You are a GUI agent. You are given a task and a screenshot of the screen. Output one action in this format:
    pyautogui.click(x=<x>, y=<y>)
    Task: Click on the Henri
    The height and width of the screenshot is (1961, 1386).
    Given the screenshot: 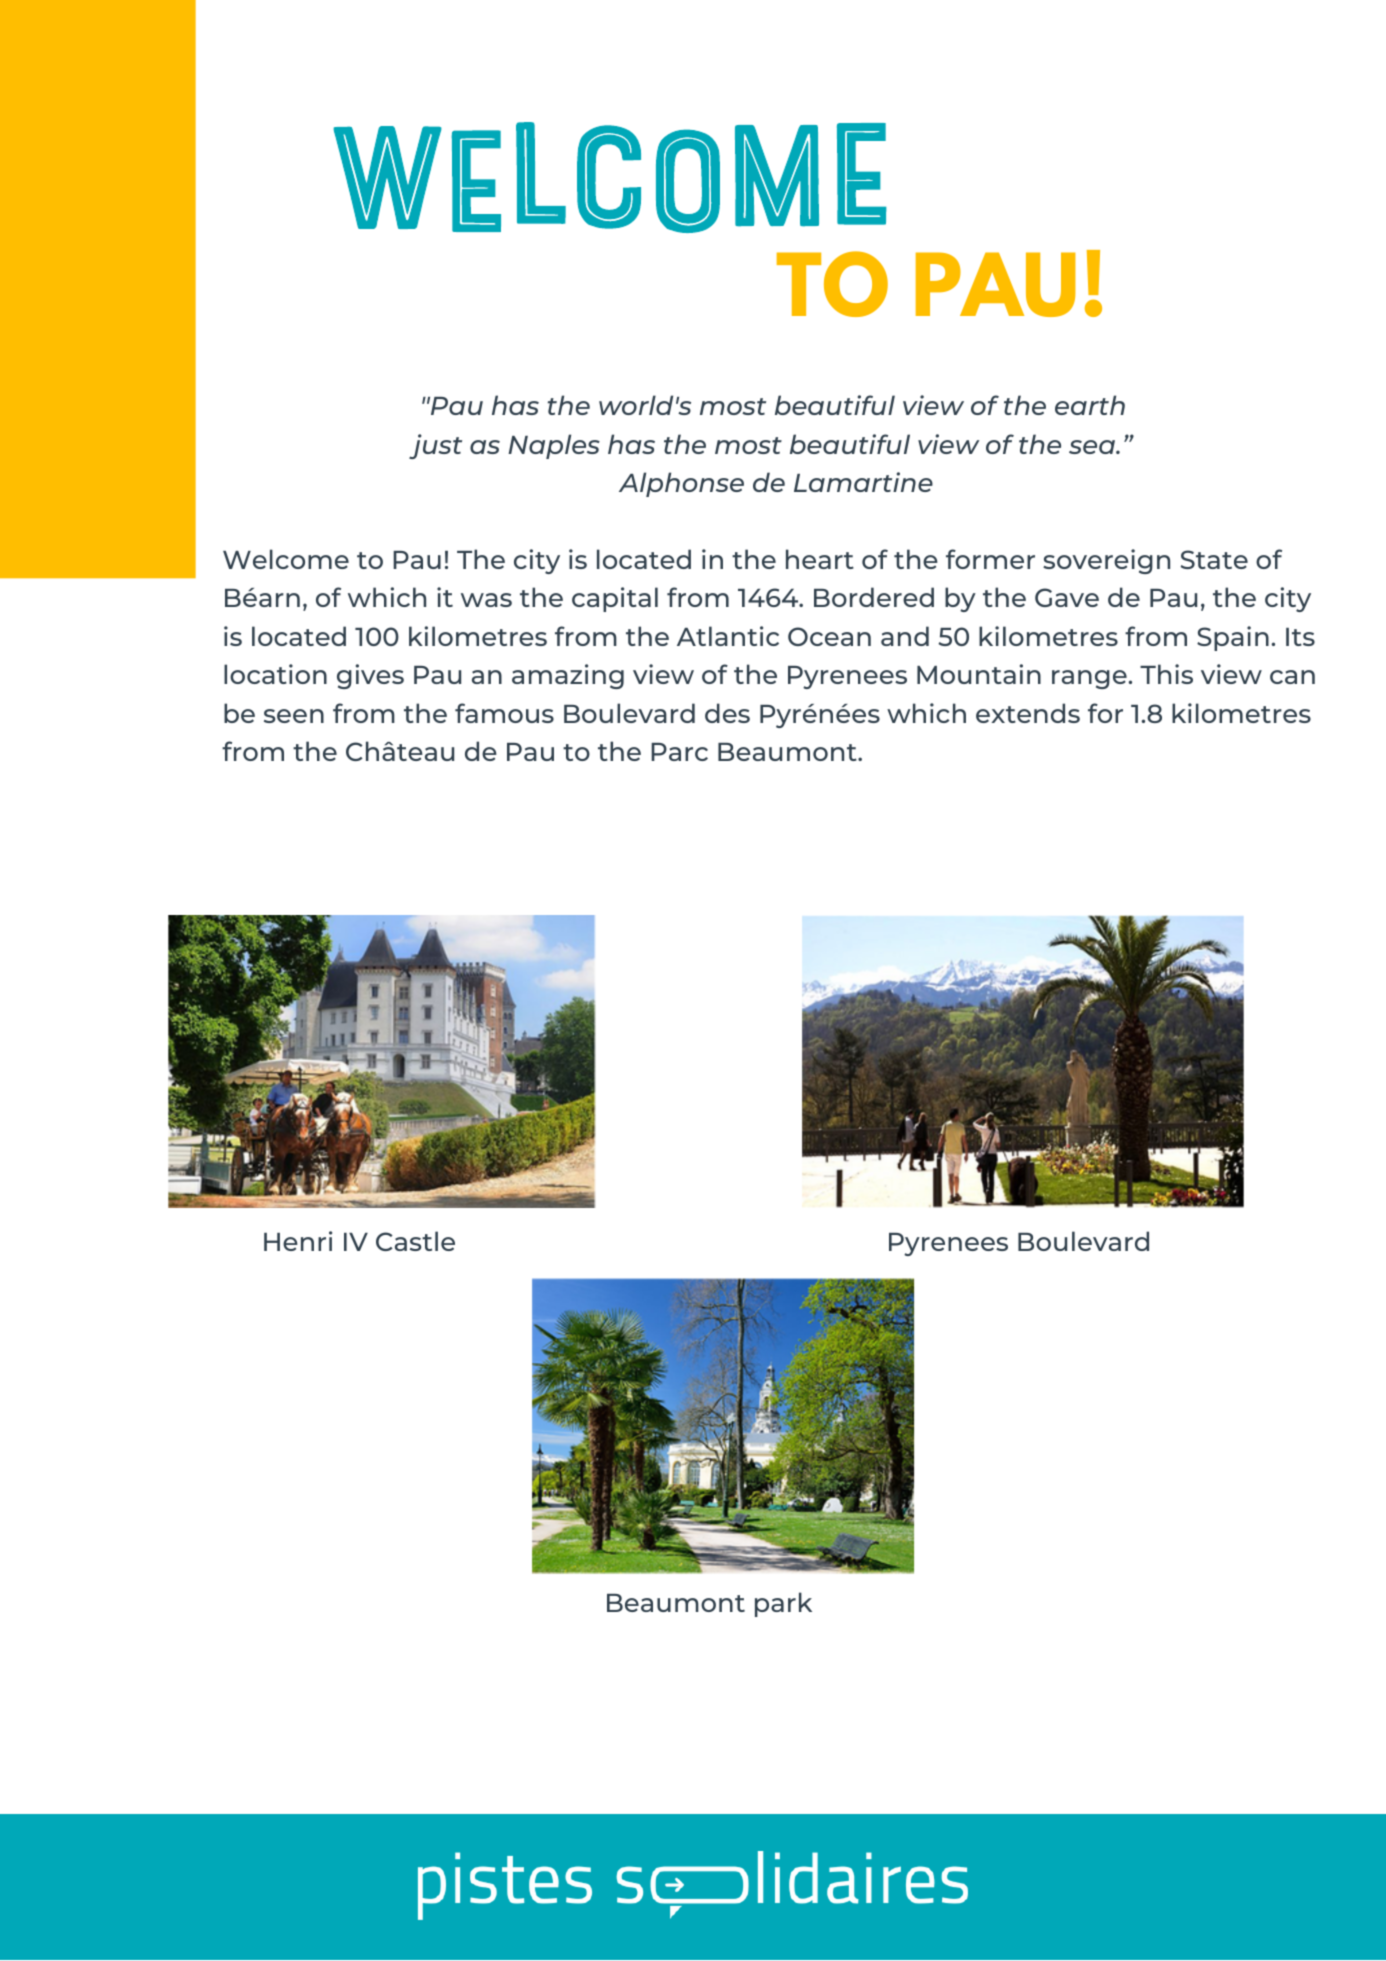 What is the action you would take?
    pyautogui.click(x=298, y=1241)
